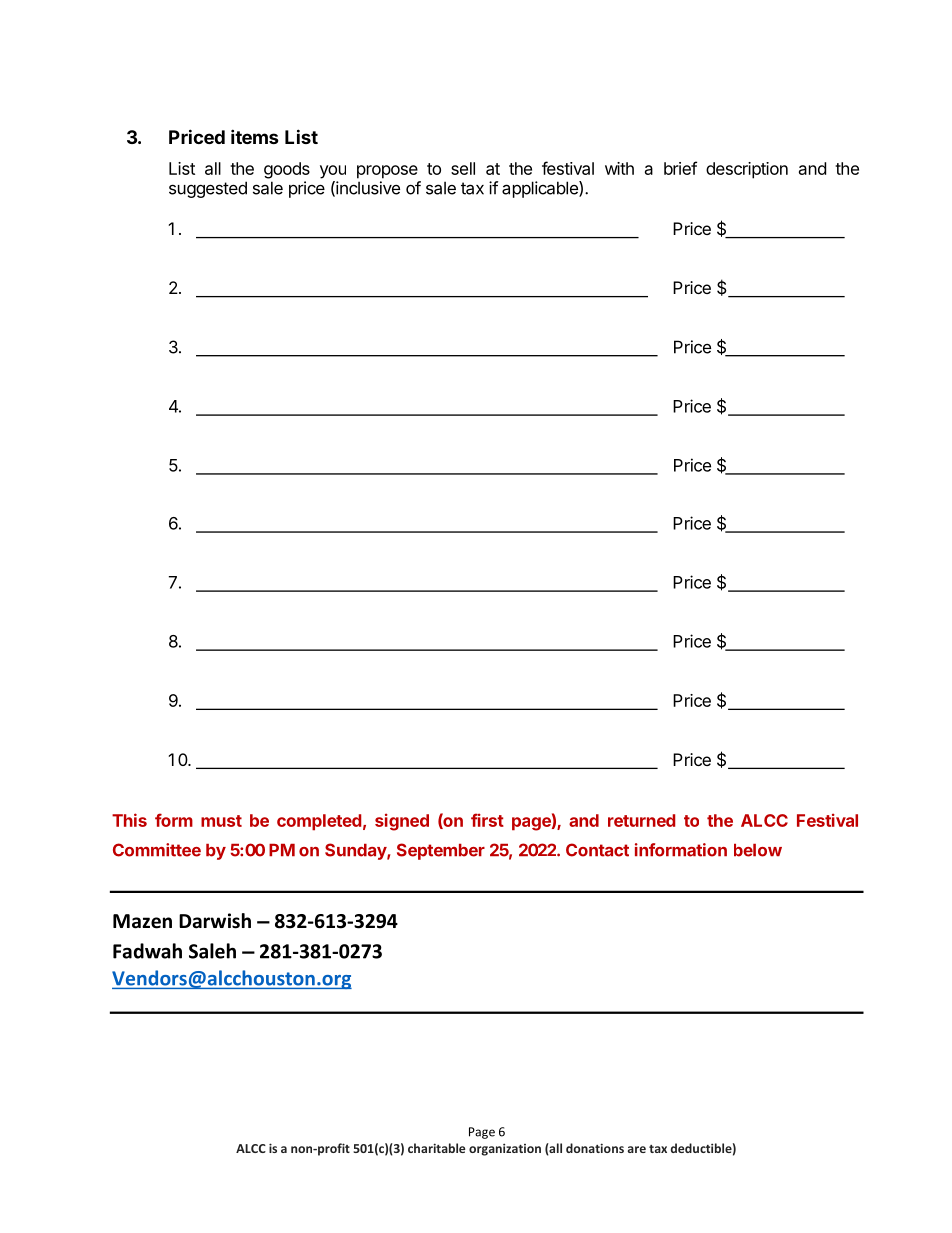 This document has height=1233, width=952. I want to click on first, so click(487, 820).
